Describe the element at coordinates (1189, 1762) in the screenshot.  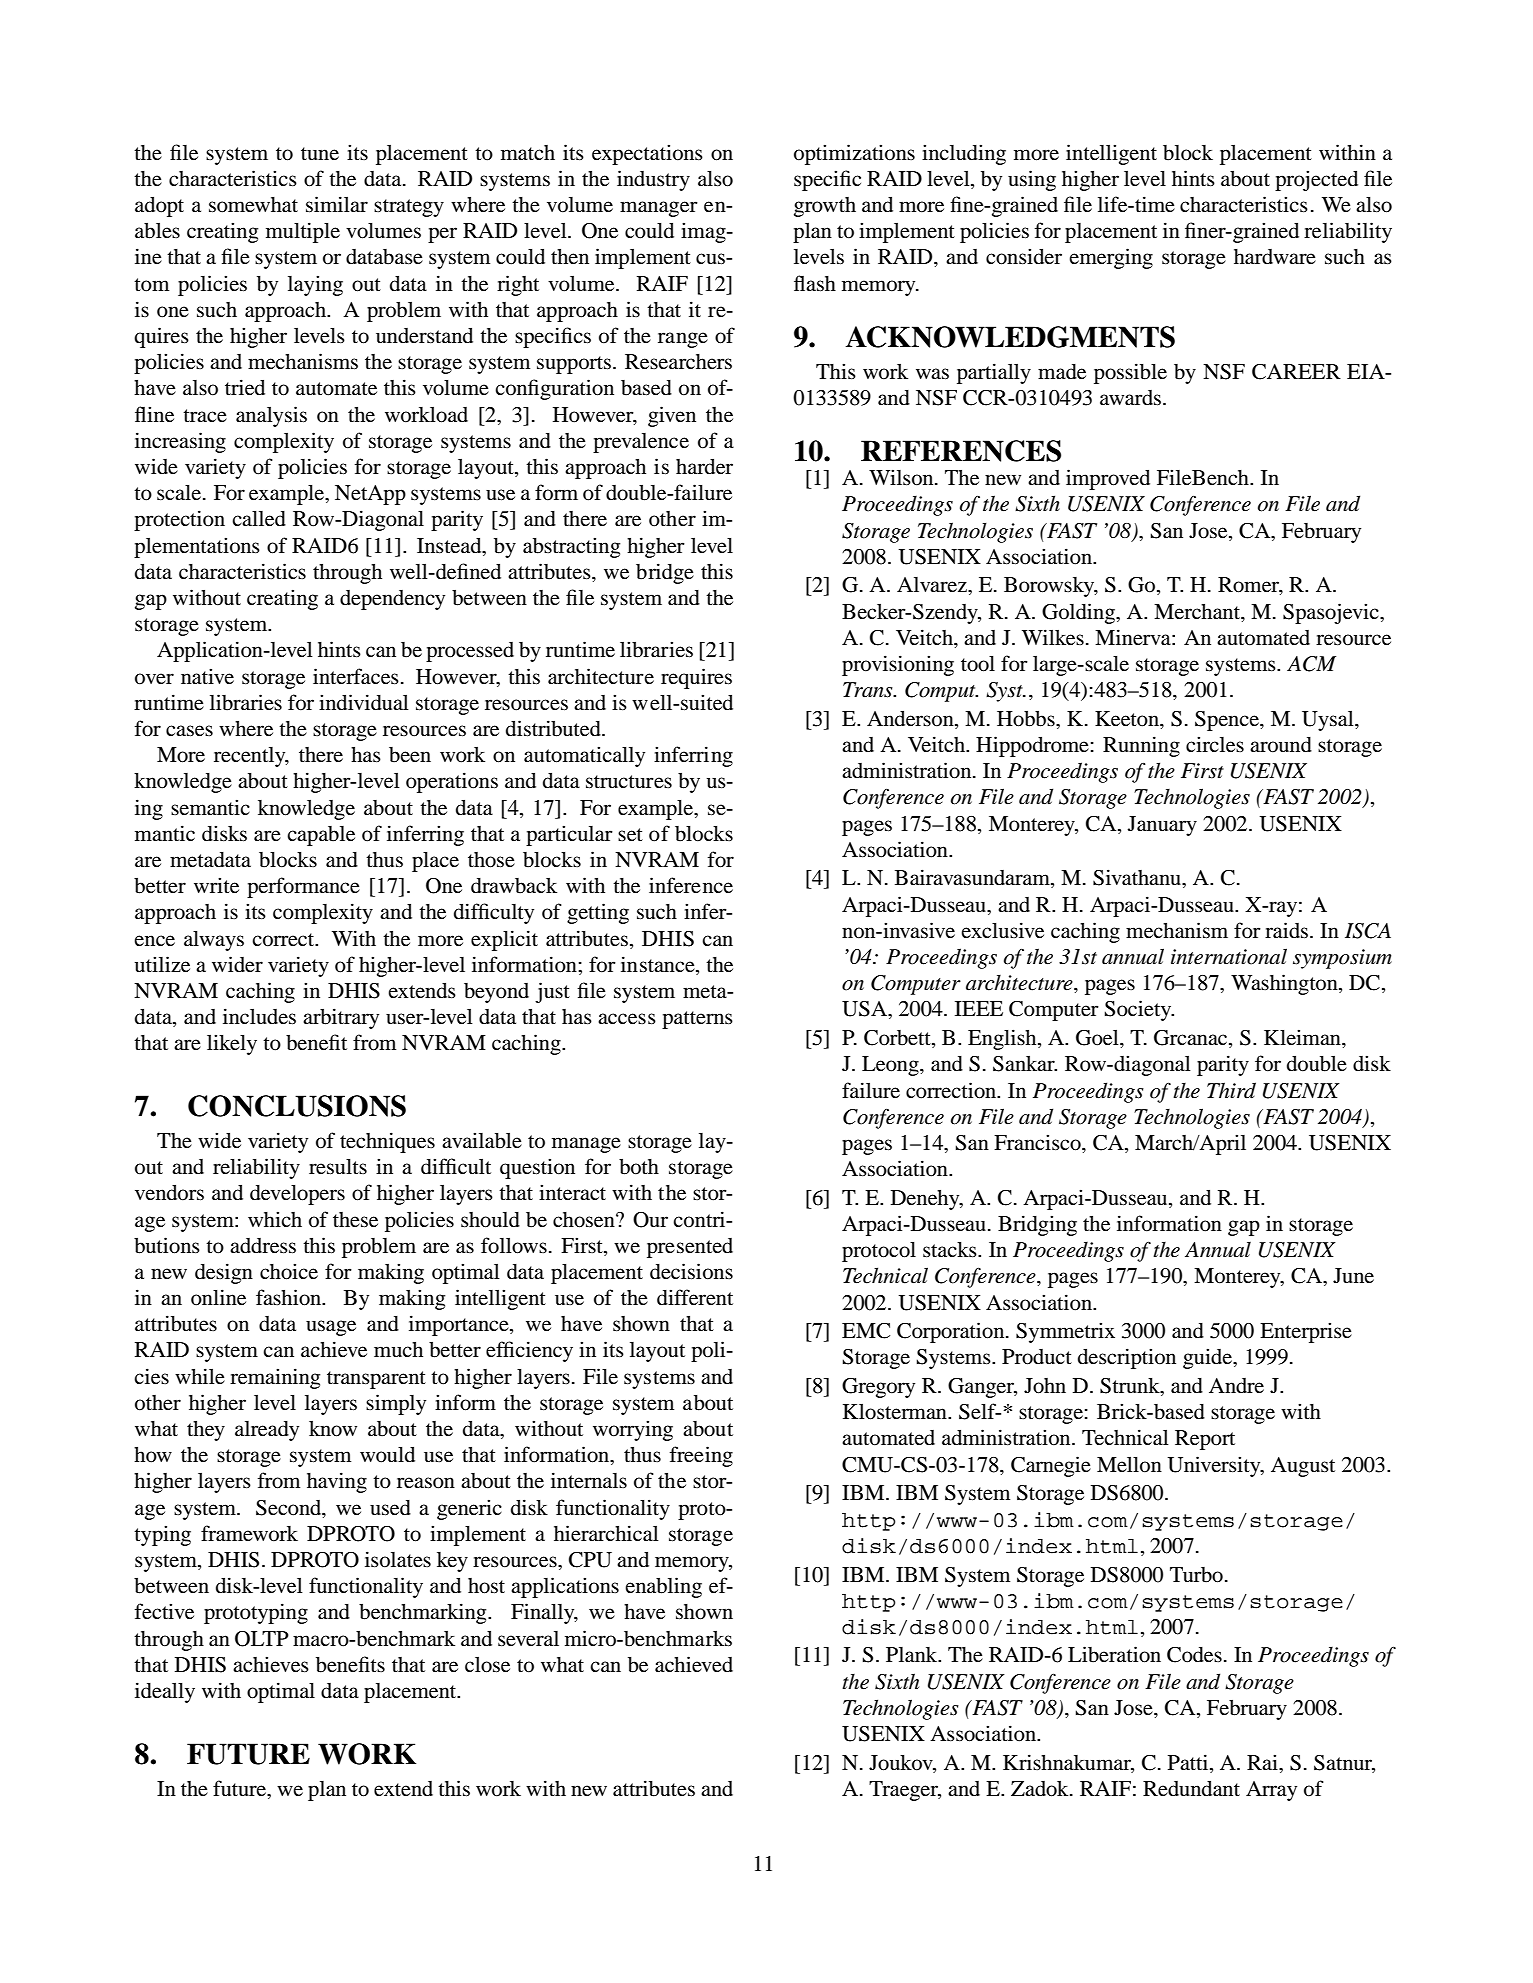
I see `Patti` at that location.
